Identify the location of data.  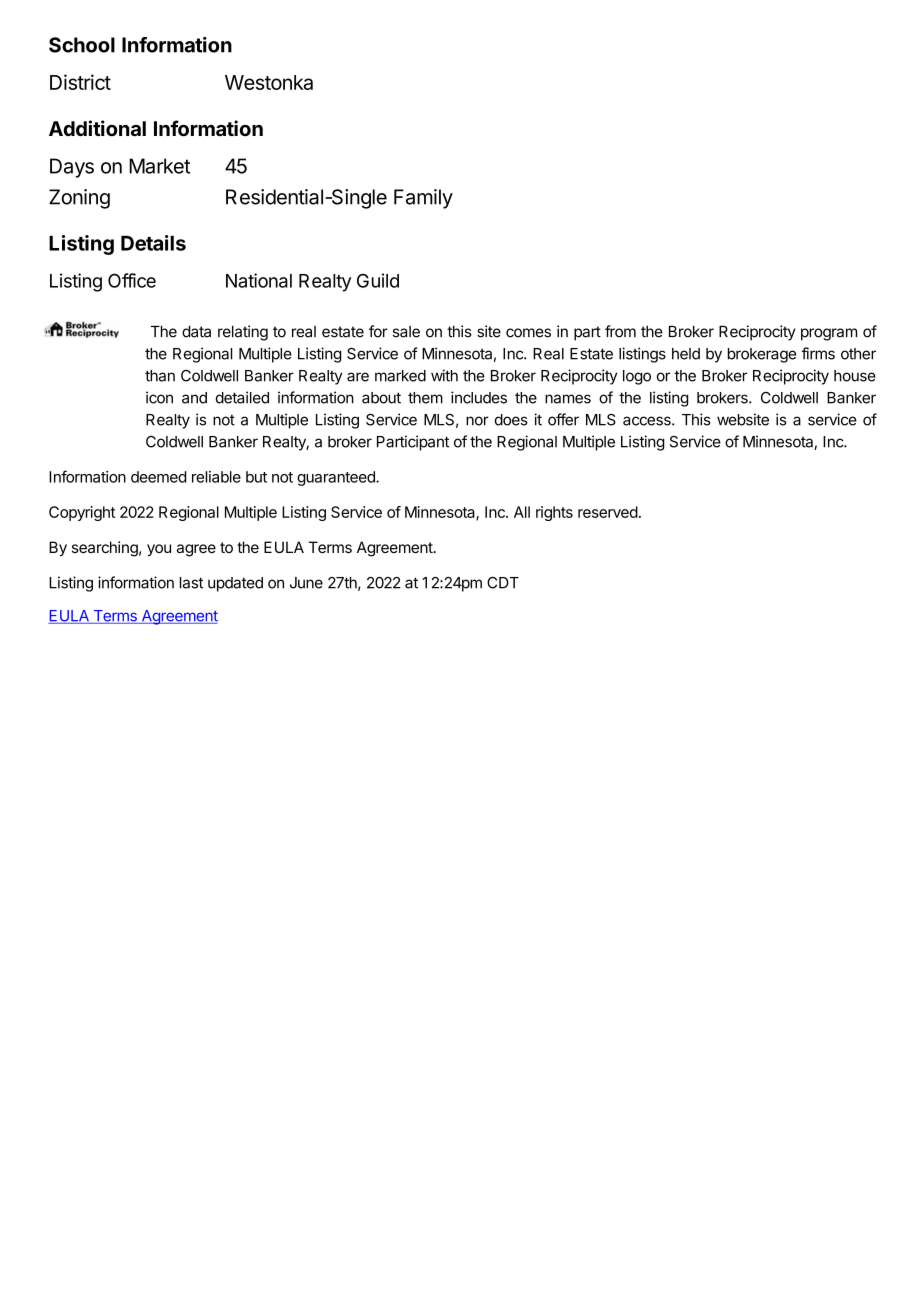
(196, 332).
